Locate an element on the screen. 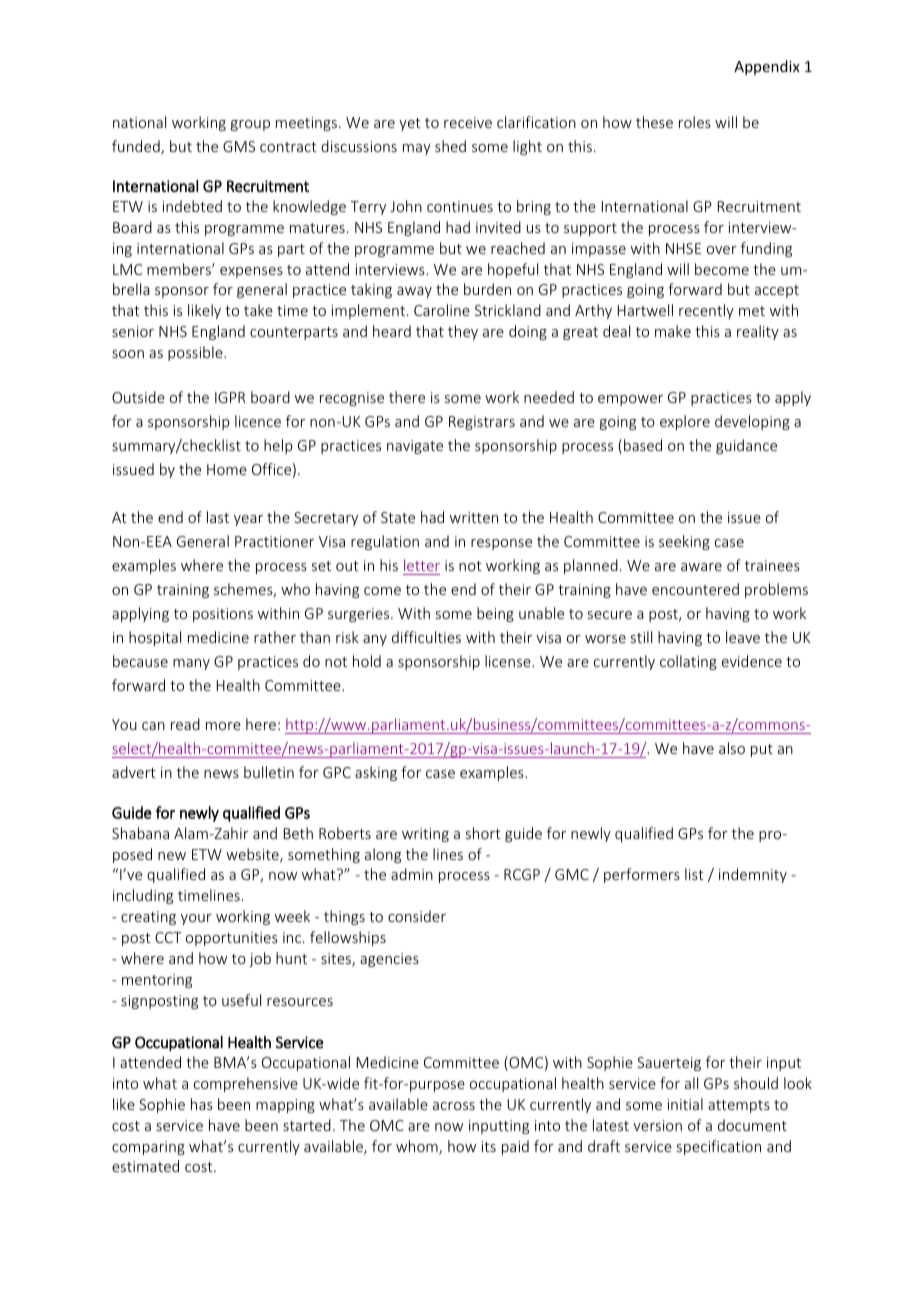 The width and height of the screenshot is (924, 1308). guidance is located at coordinates (746, 446).
